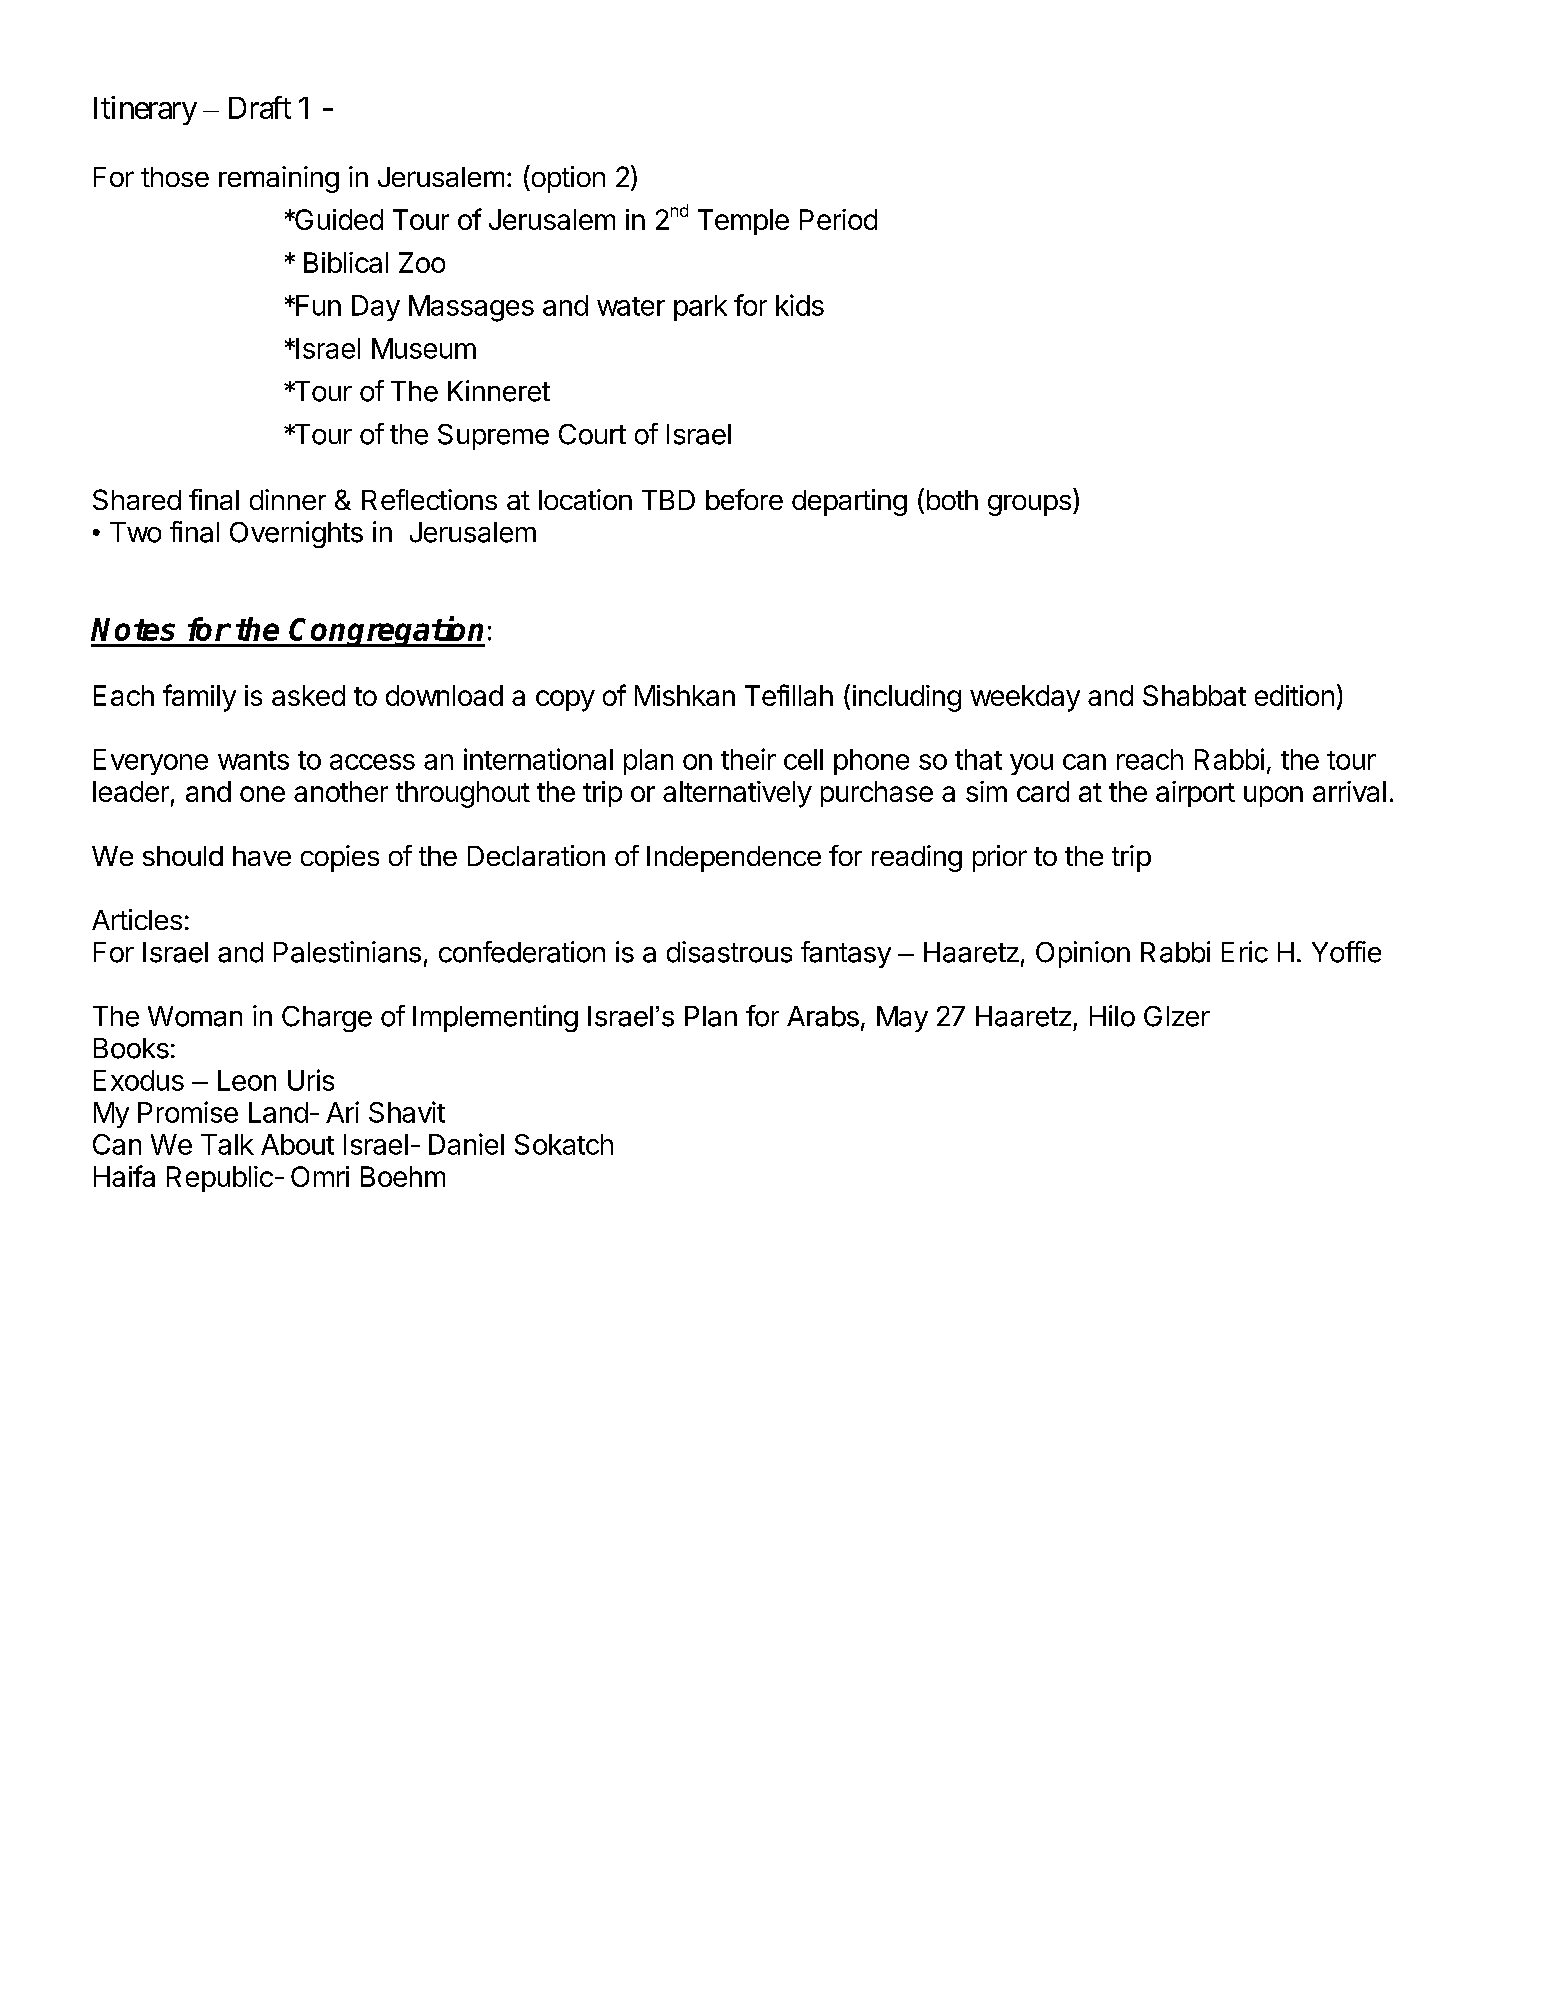  Describe the element at coordinates (1194, 695) in the screenshot. I see `Shabbat` at that location.
